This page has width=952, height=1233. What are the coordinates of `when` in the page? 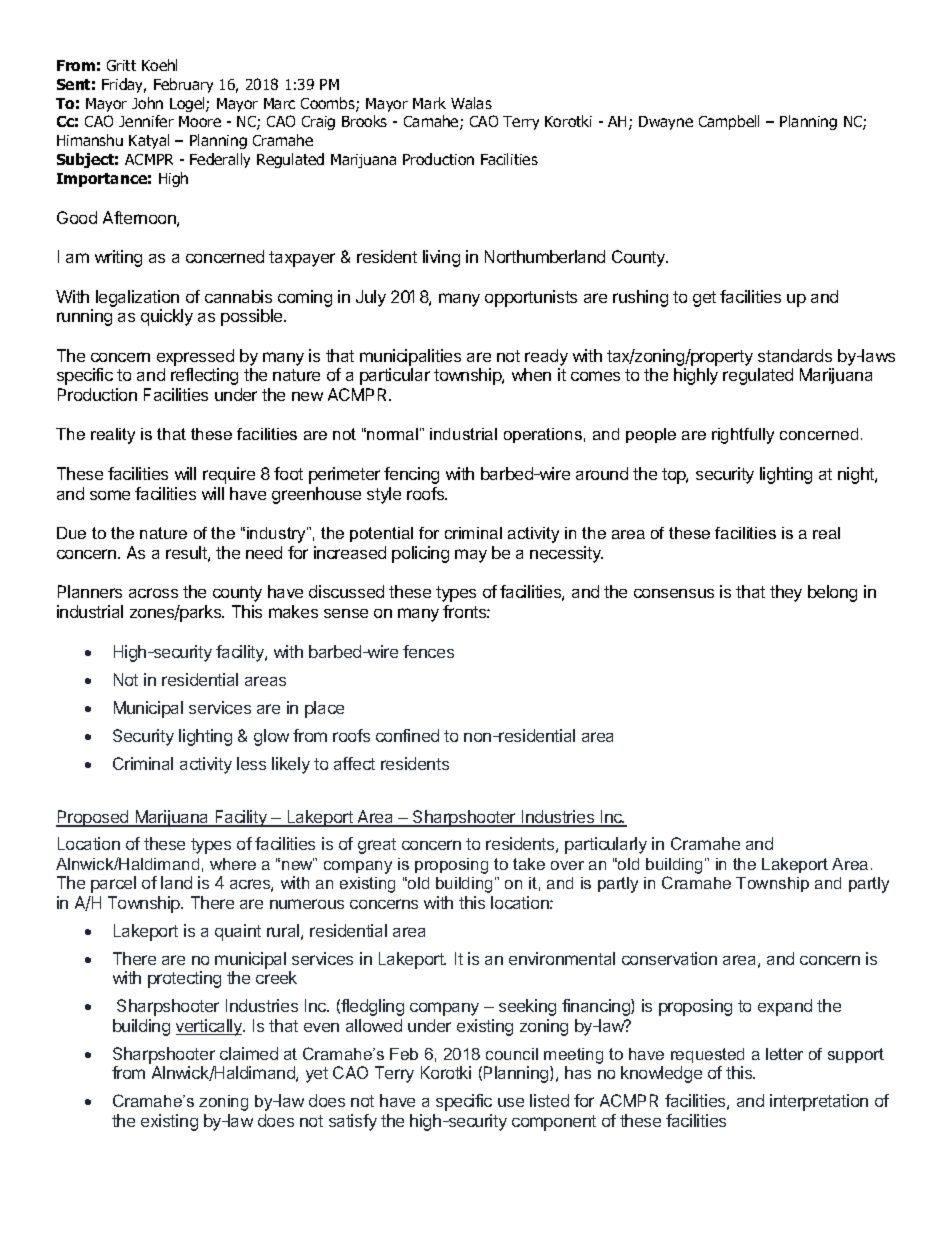 It's located at (531, 374).
